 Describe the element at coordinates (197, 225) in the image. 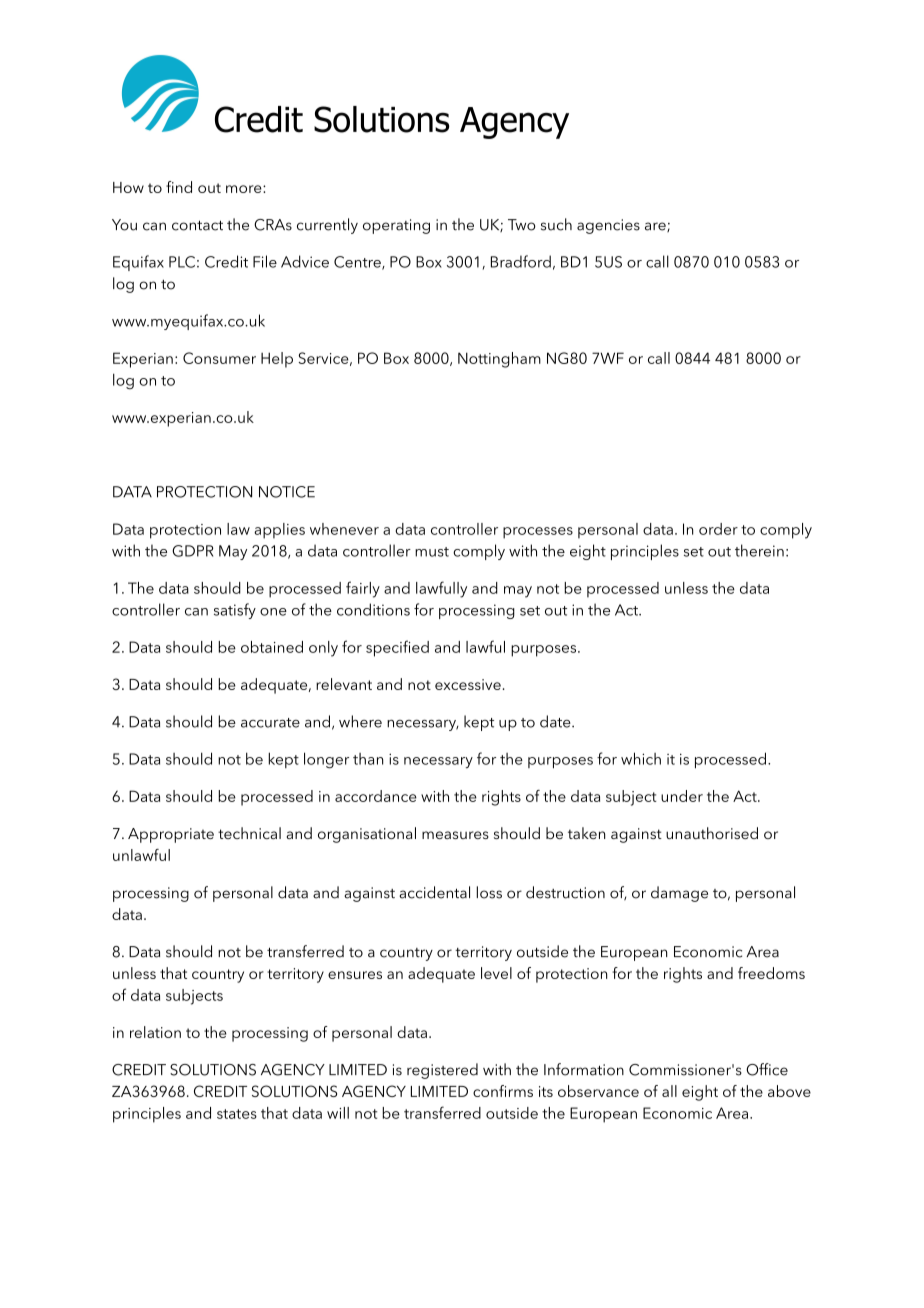

I see `contact` at that location.
